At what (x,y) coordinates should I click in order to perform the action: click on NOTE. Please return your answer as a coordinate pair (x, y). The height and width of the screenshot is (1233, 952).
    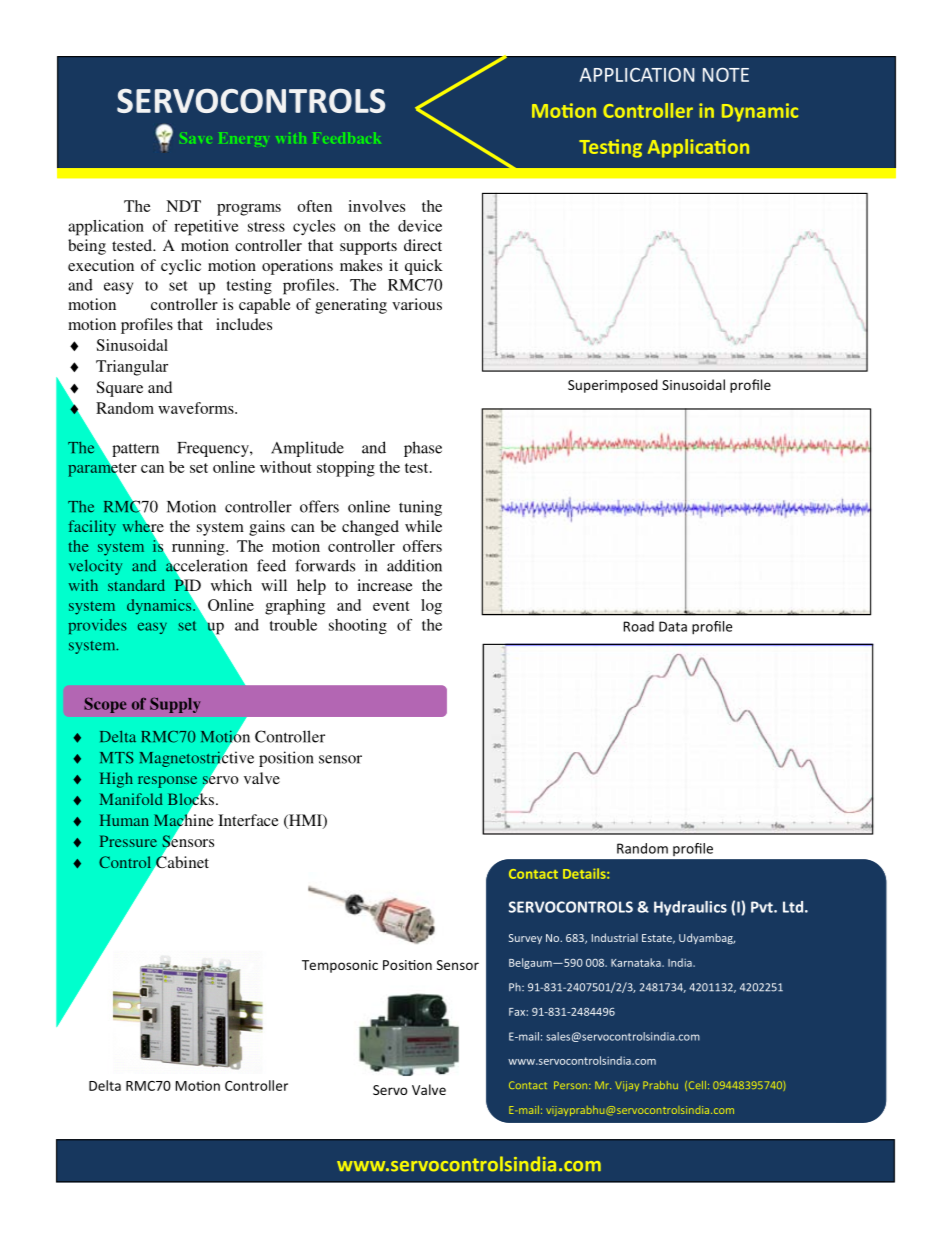
    Looking at the image, I should click on (726, 75).
